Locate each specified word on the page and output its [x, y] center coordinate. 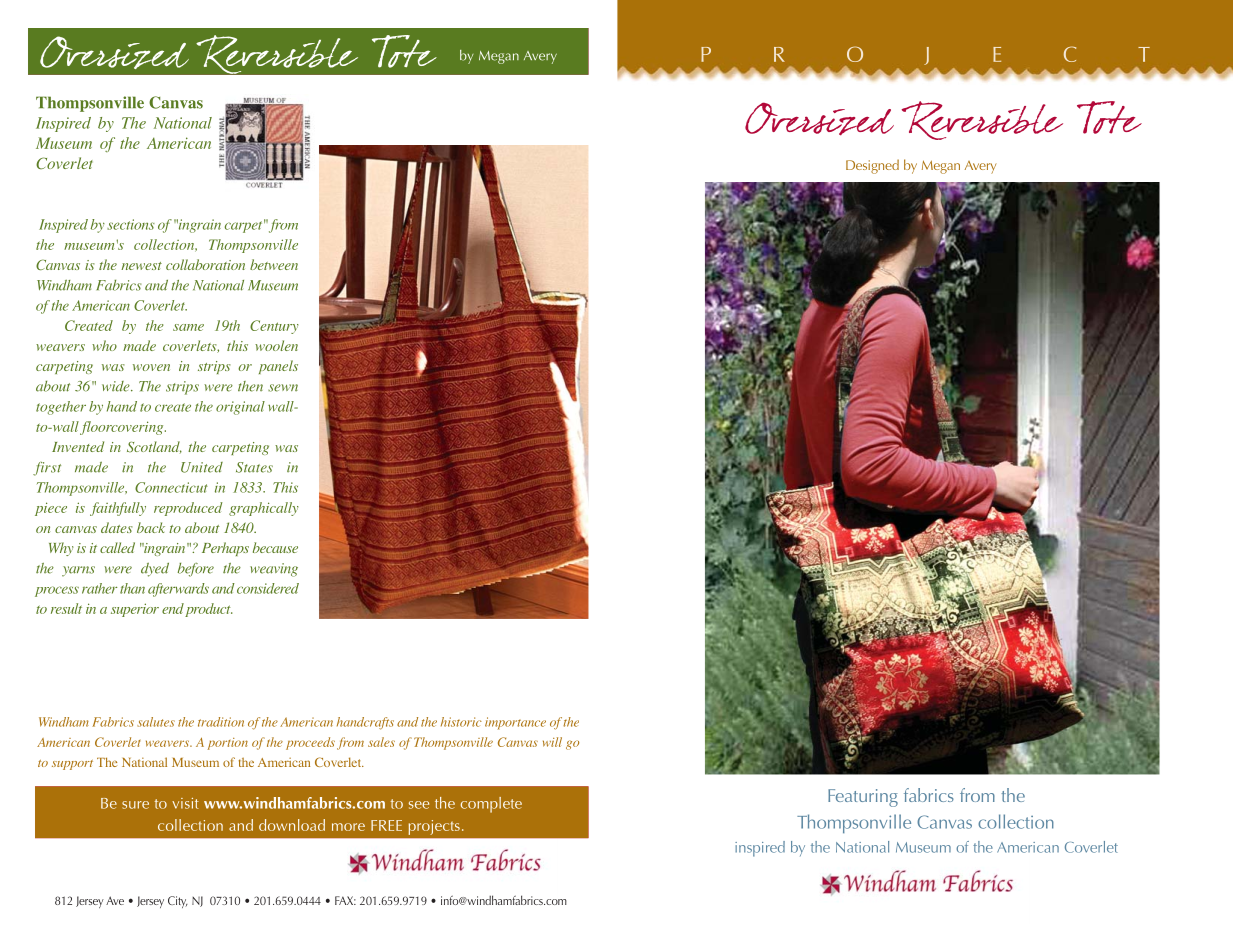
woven [151, 367]
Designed [872, 166]
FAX [345, 900]
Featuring [863, 798]
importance [515, 723]
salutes [156, 722]
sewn [283, 388]
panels [278, 367]
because [275, 547]
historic [461, 722]
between [274, 264]
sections [131, 224]
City [178, 902]
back [151, 527]
